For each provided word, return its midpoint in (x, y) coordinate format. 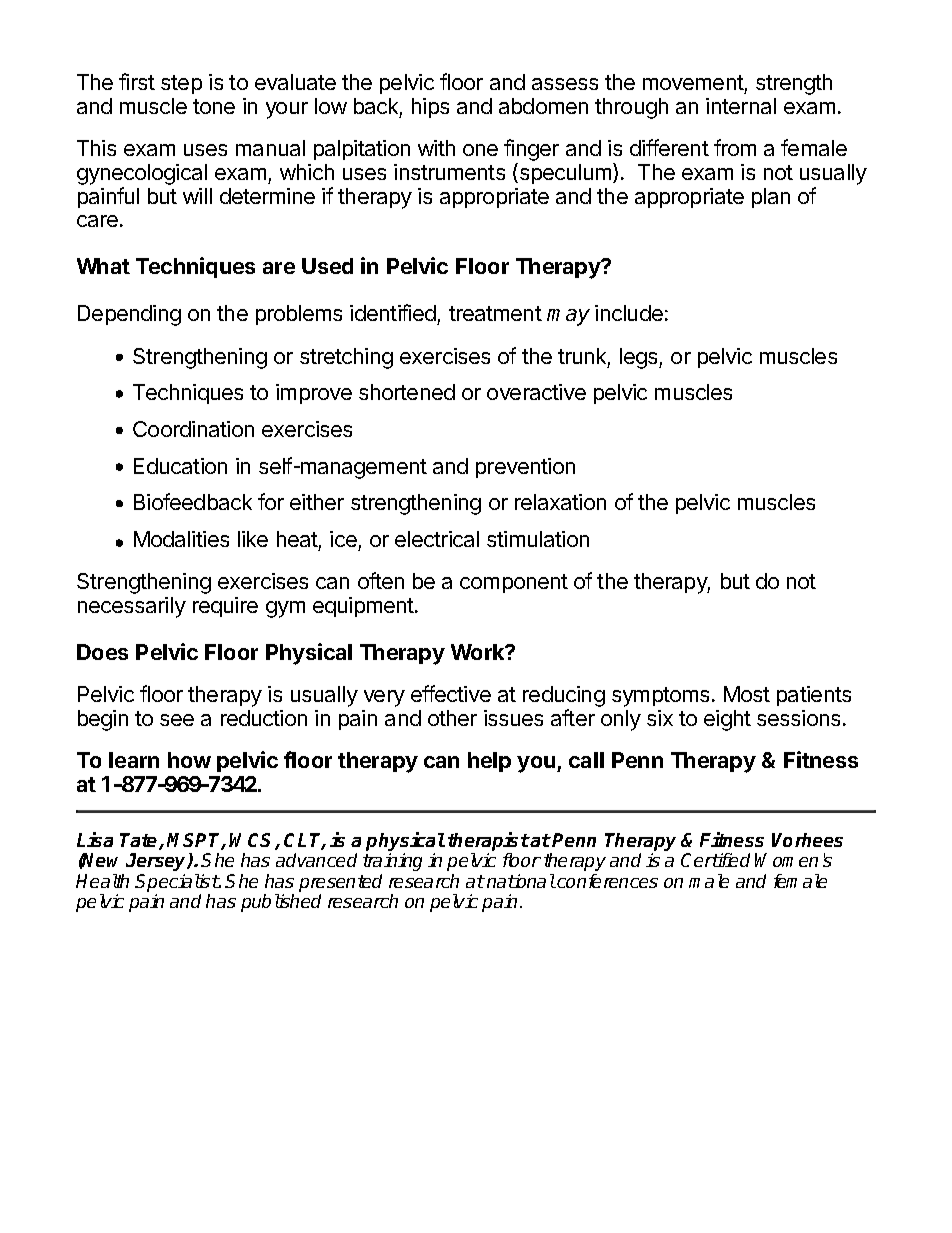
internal (741, 106)
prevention (525, 468)
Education (180, 466)
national (521, 881)
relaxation (560, 502)
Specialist (177, 883)
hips (430, 108)
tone (214, 106)
